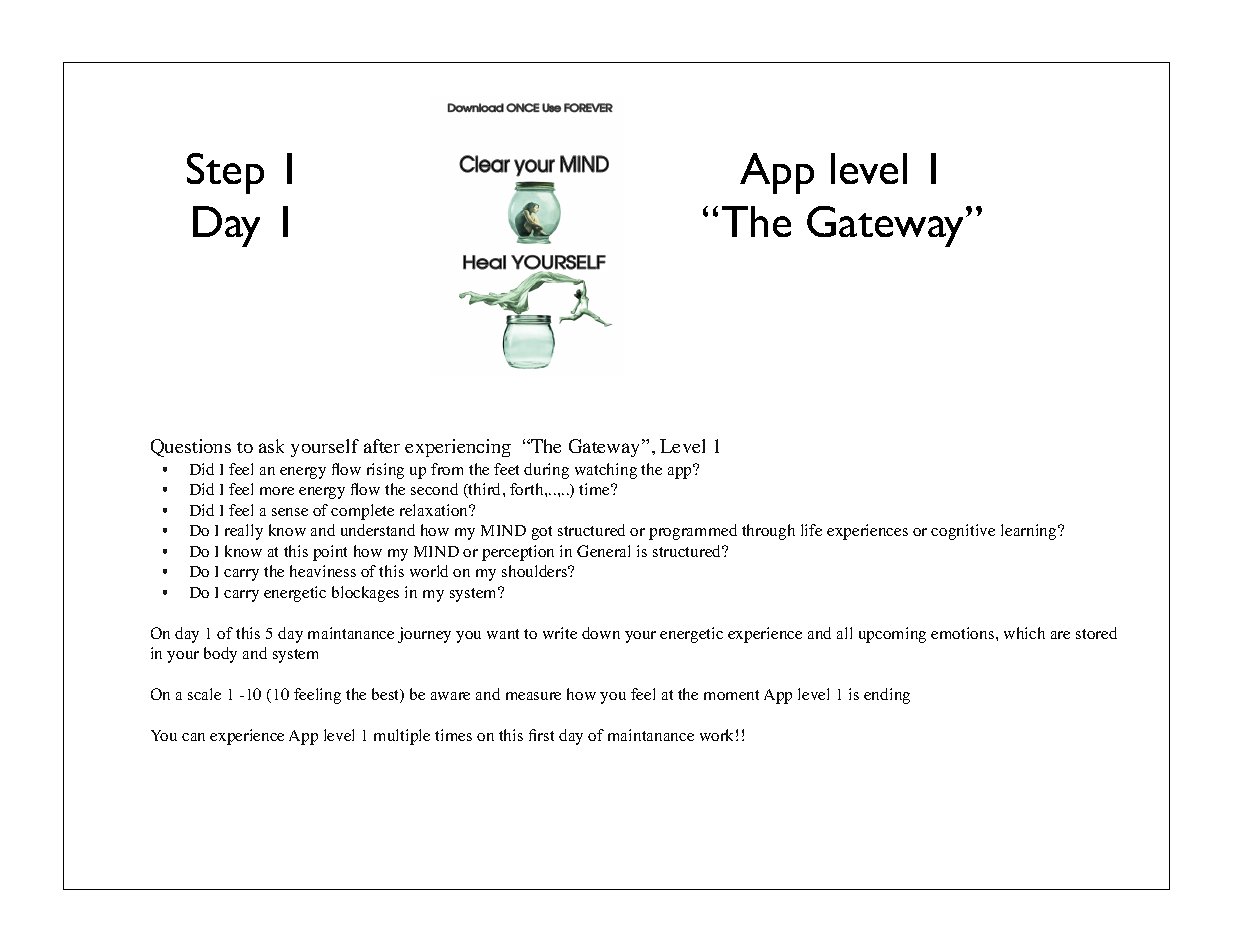 The image size is (1233, 952). What do you see at coordinates (365, 594) in the document?
I see `blockages` at bounding box center [365, 594].
